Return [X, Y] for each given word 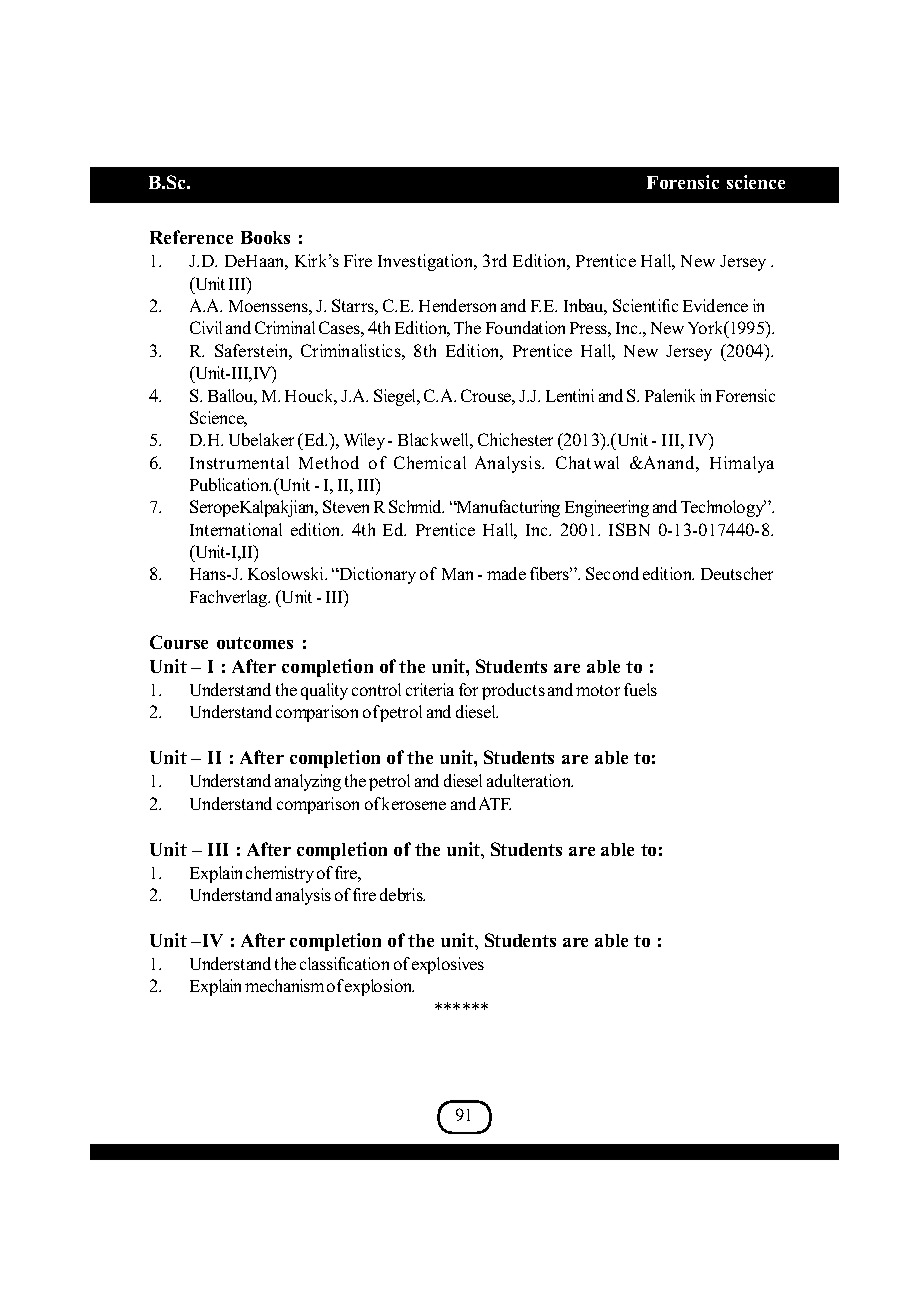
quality [324, 691]
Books [265, 237]
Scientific [645, 305]
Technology [723, 508]
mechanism [284, 985]
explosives [448, 965]
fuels [640, 689]
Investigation [427, 262]
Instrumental [239, 462]
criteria [430, 689]
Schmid [416, 506]
